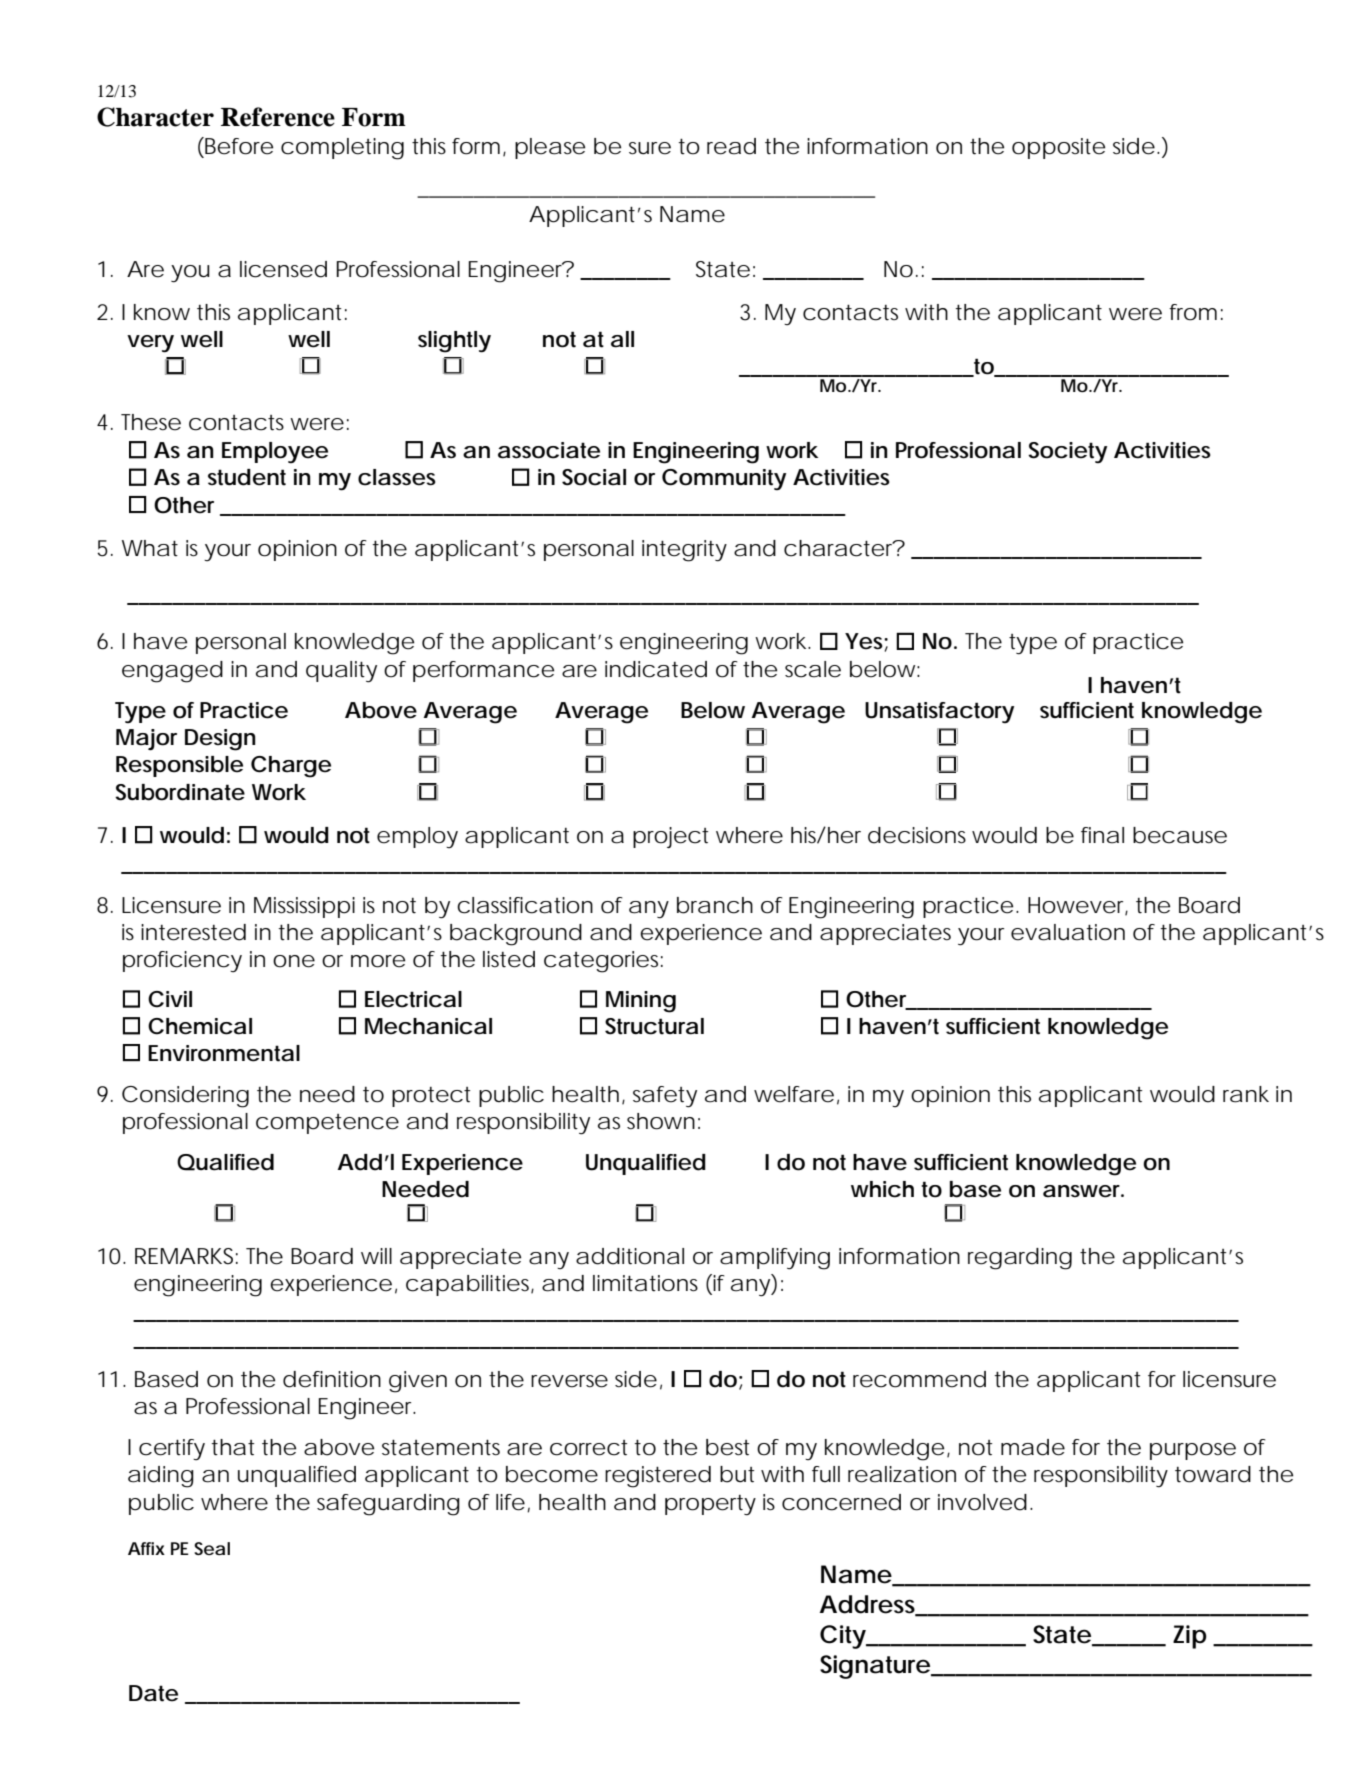  I want to click on Date, so click(153, 1693).
